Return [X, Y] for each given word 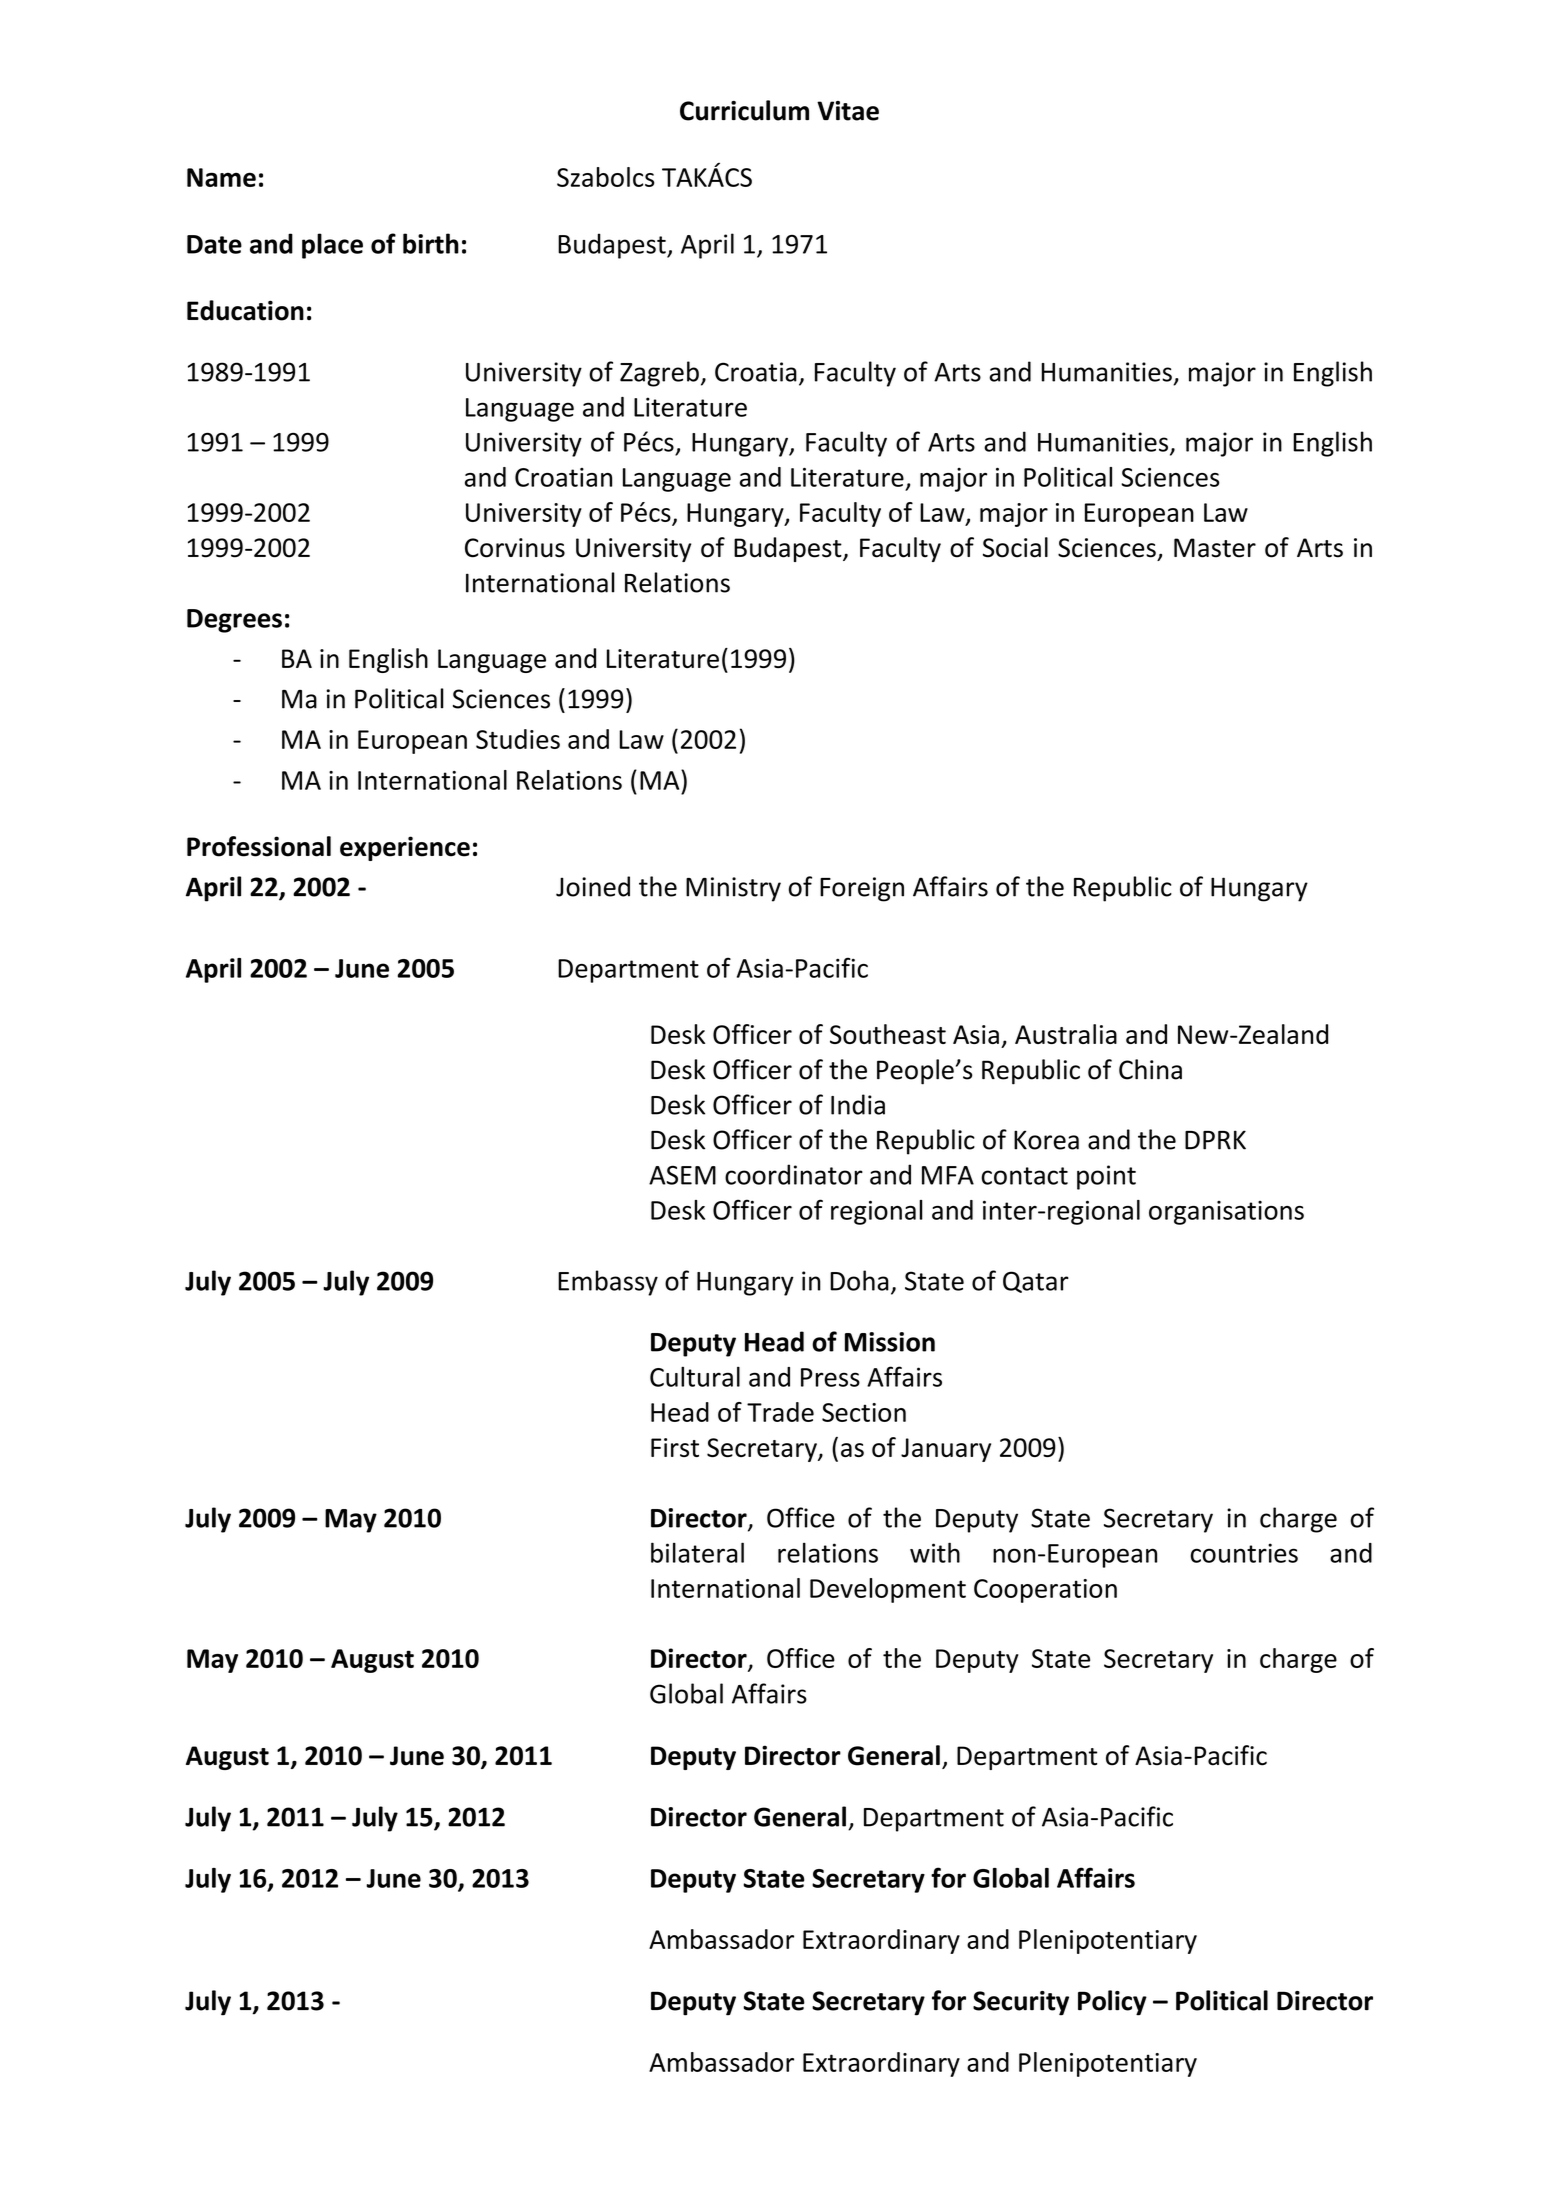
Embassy [608, 1283]
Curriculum [744, 110]
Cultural [695, 1376]
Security [1021, 2003]
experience [405, 848]
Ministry [733, 889]
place [332, 246]
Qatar [1036, 1282]
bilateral [697, 1552]
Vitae [848, 111]
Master [1215, 548]
